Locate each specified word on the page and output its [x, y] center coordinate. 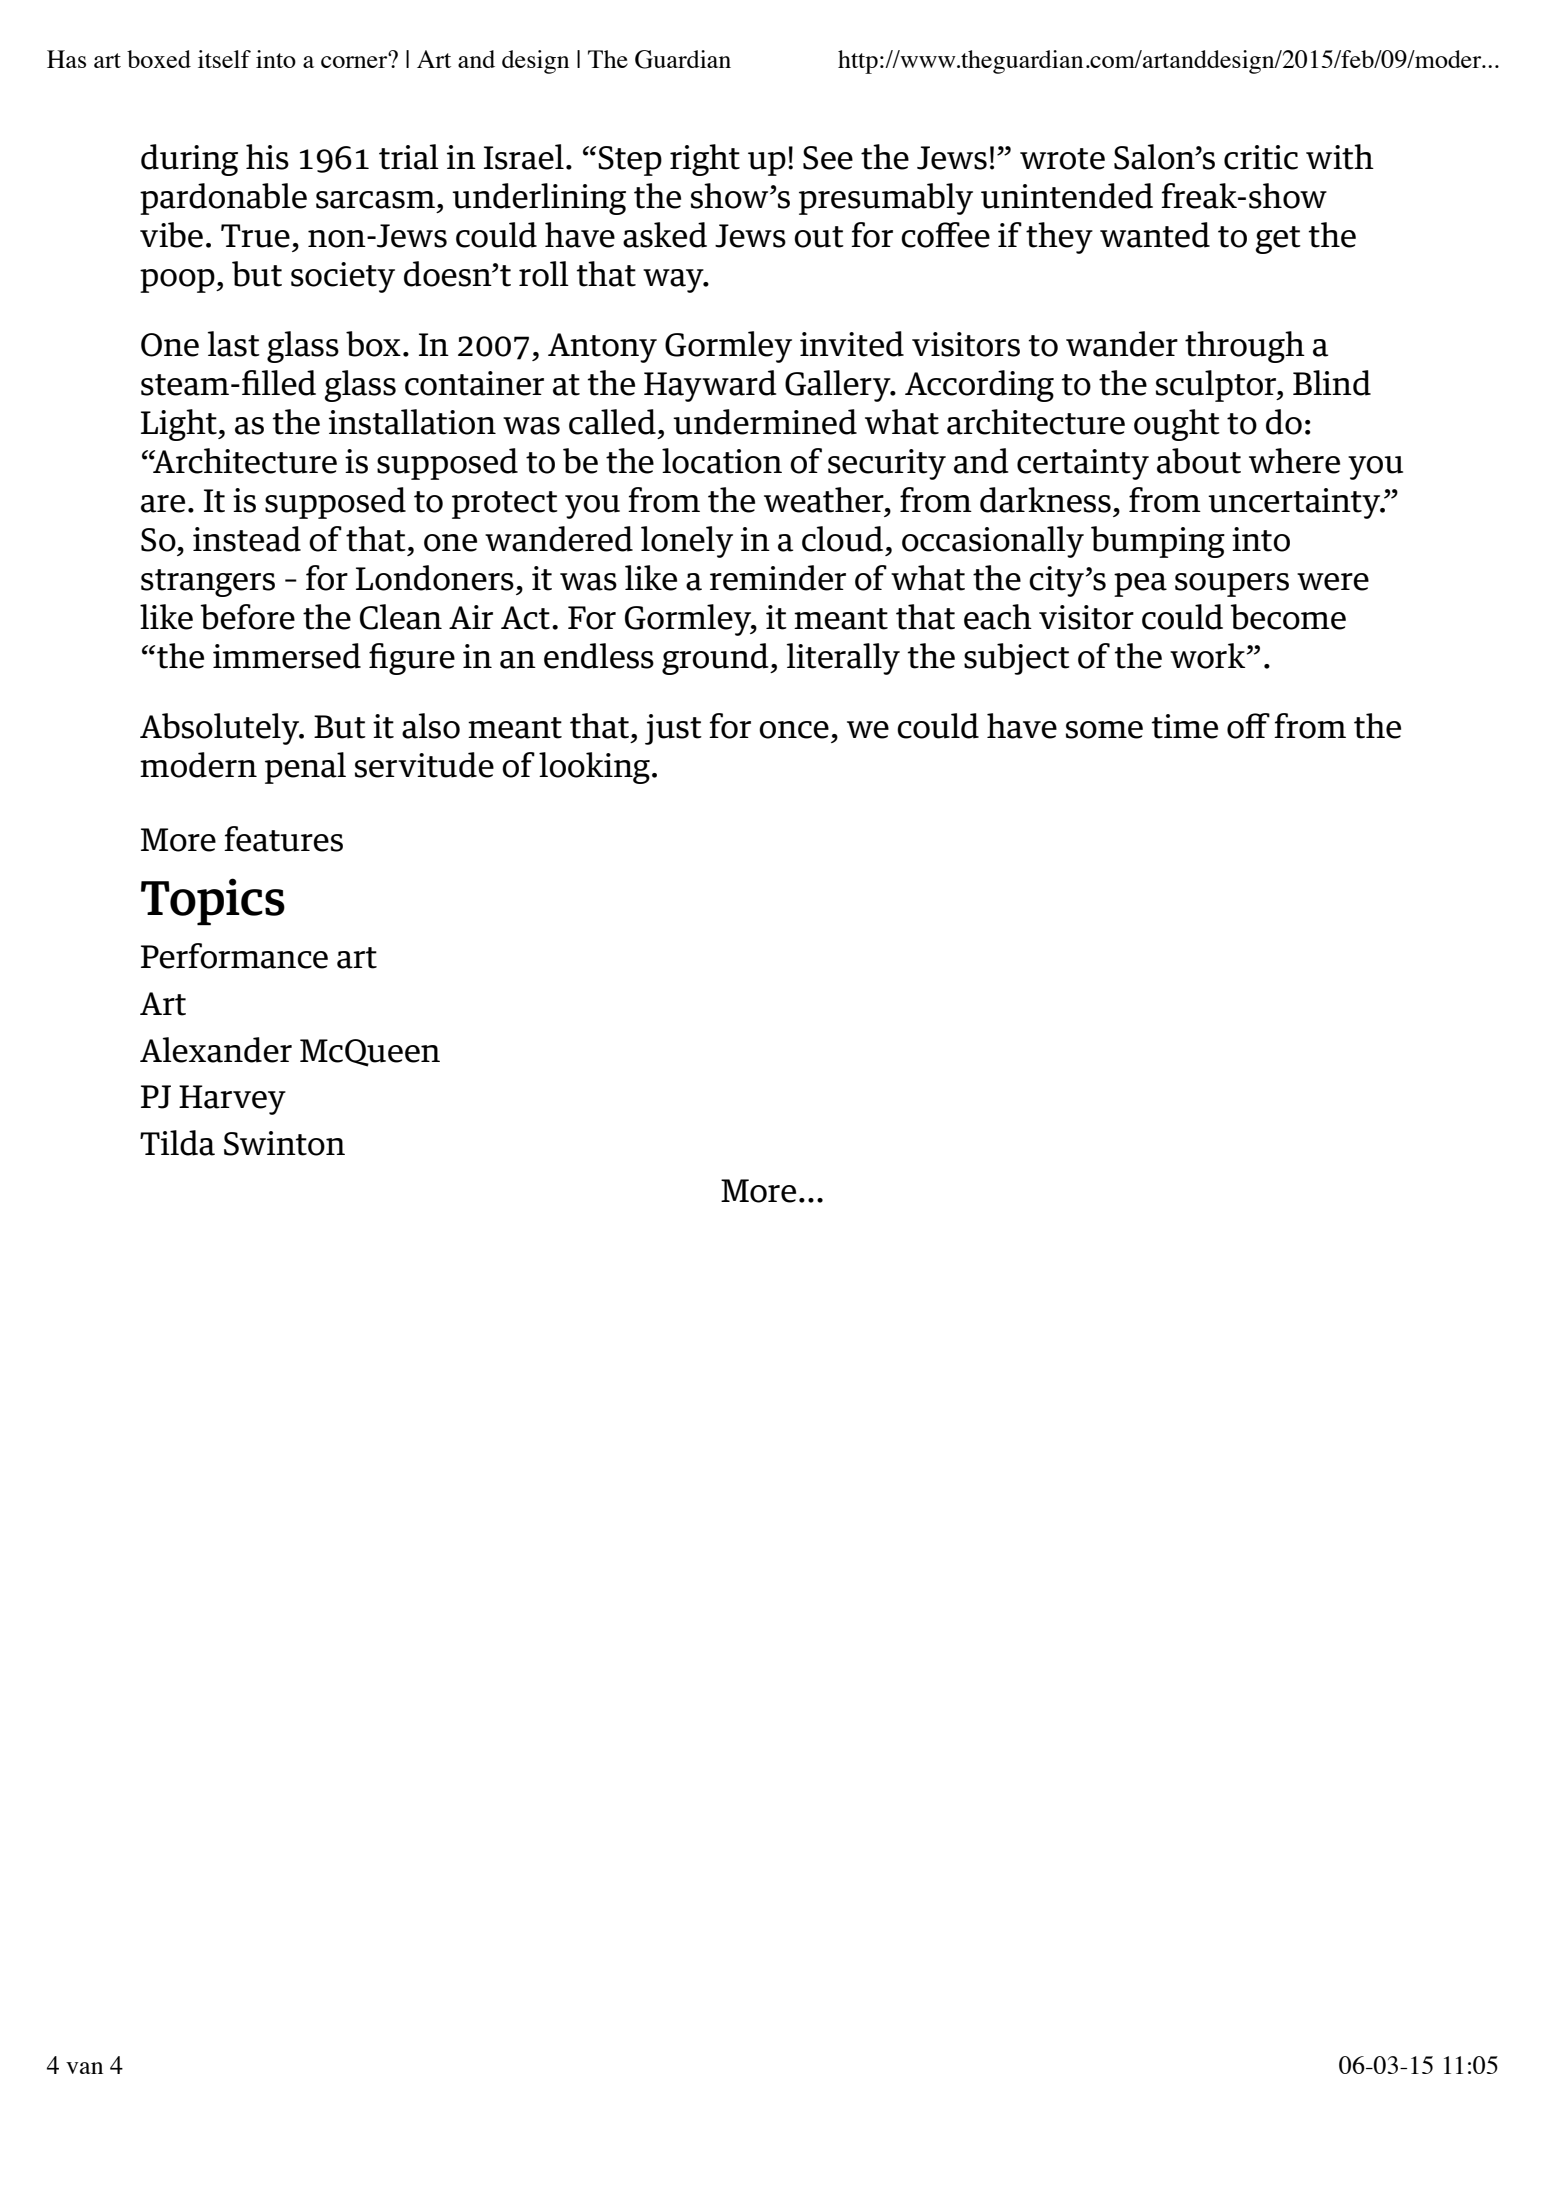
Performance [234, 956]
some [1104, 730]
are [163, 504]
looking [594, 768]
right [705, 160]
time [1184, 726]
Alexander [216, 1050]
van [84, 2068]
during [189, 160]
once [794, 730]
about [1199, 461]
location [722, 461]
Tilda [177, 1143]
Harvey [232, 1100]
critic [1261, 157]
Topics [213, 901]
